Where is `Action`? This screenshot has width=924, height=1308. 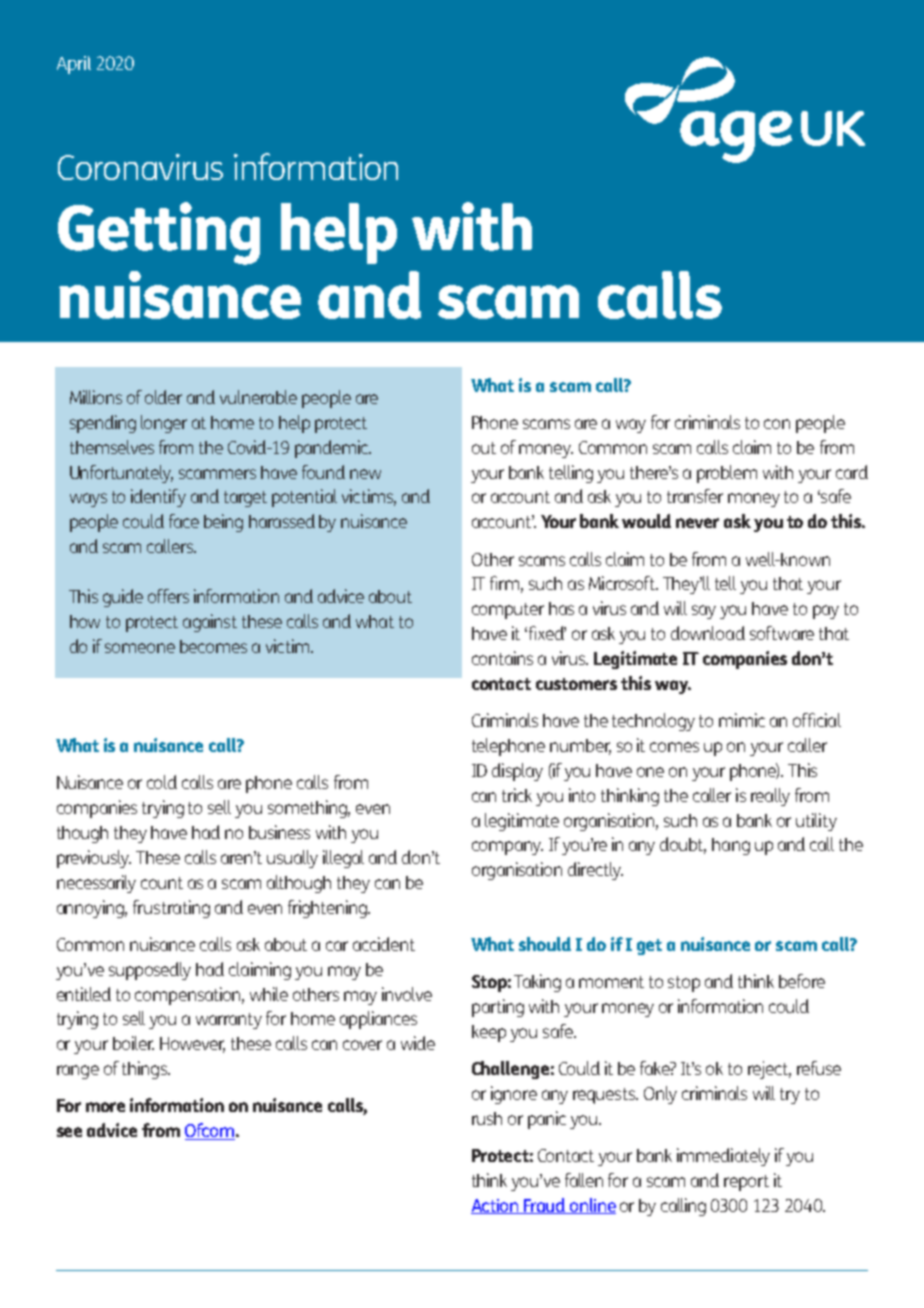
Action is located at coordinates (496, 1206).
